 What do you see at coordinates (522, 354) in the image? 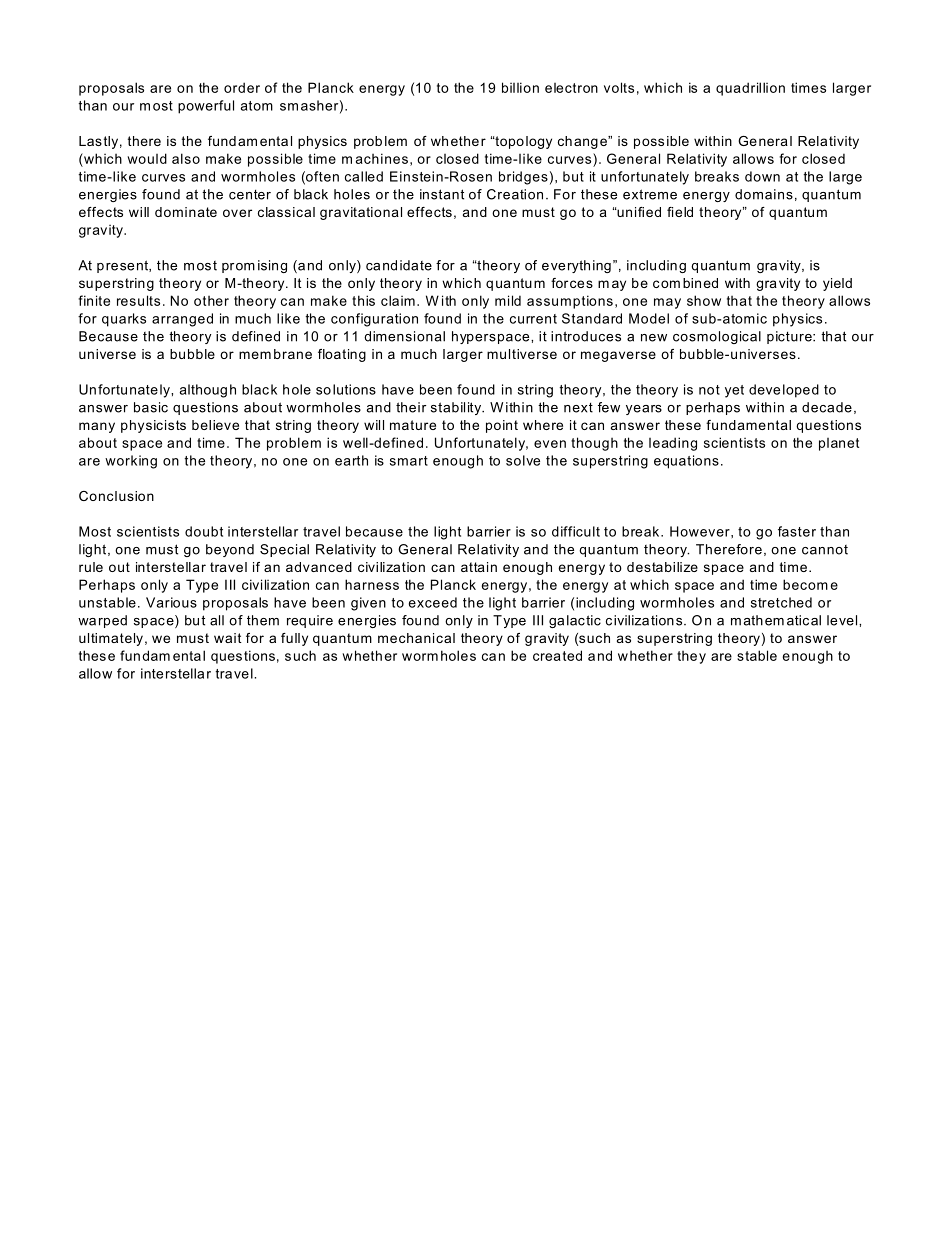
I see `multiverse` at bounding box center [522, 354].
